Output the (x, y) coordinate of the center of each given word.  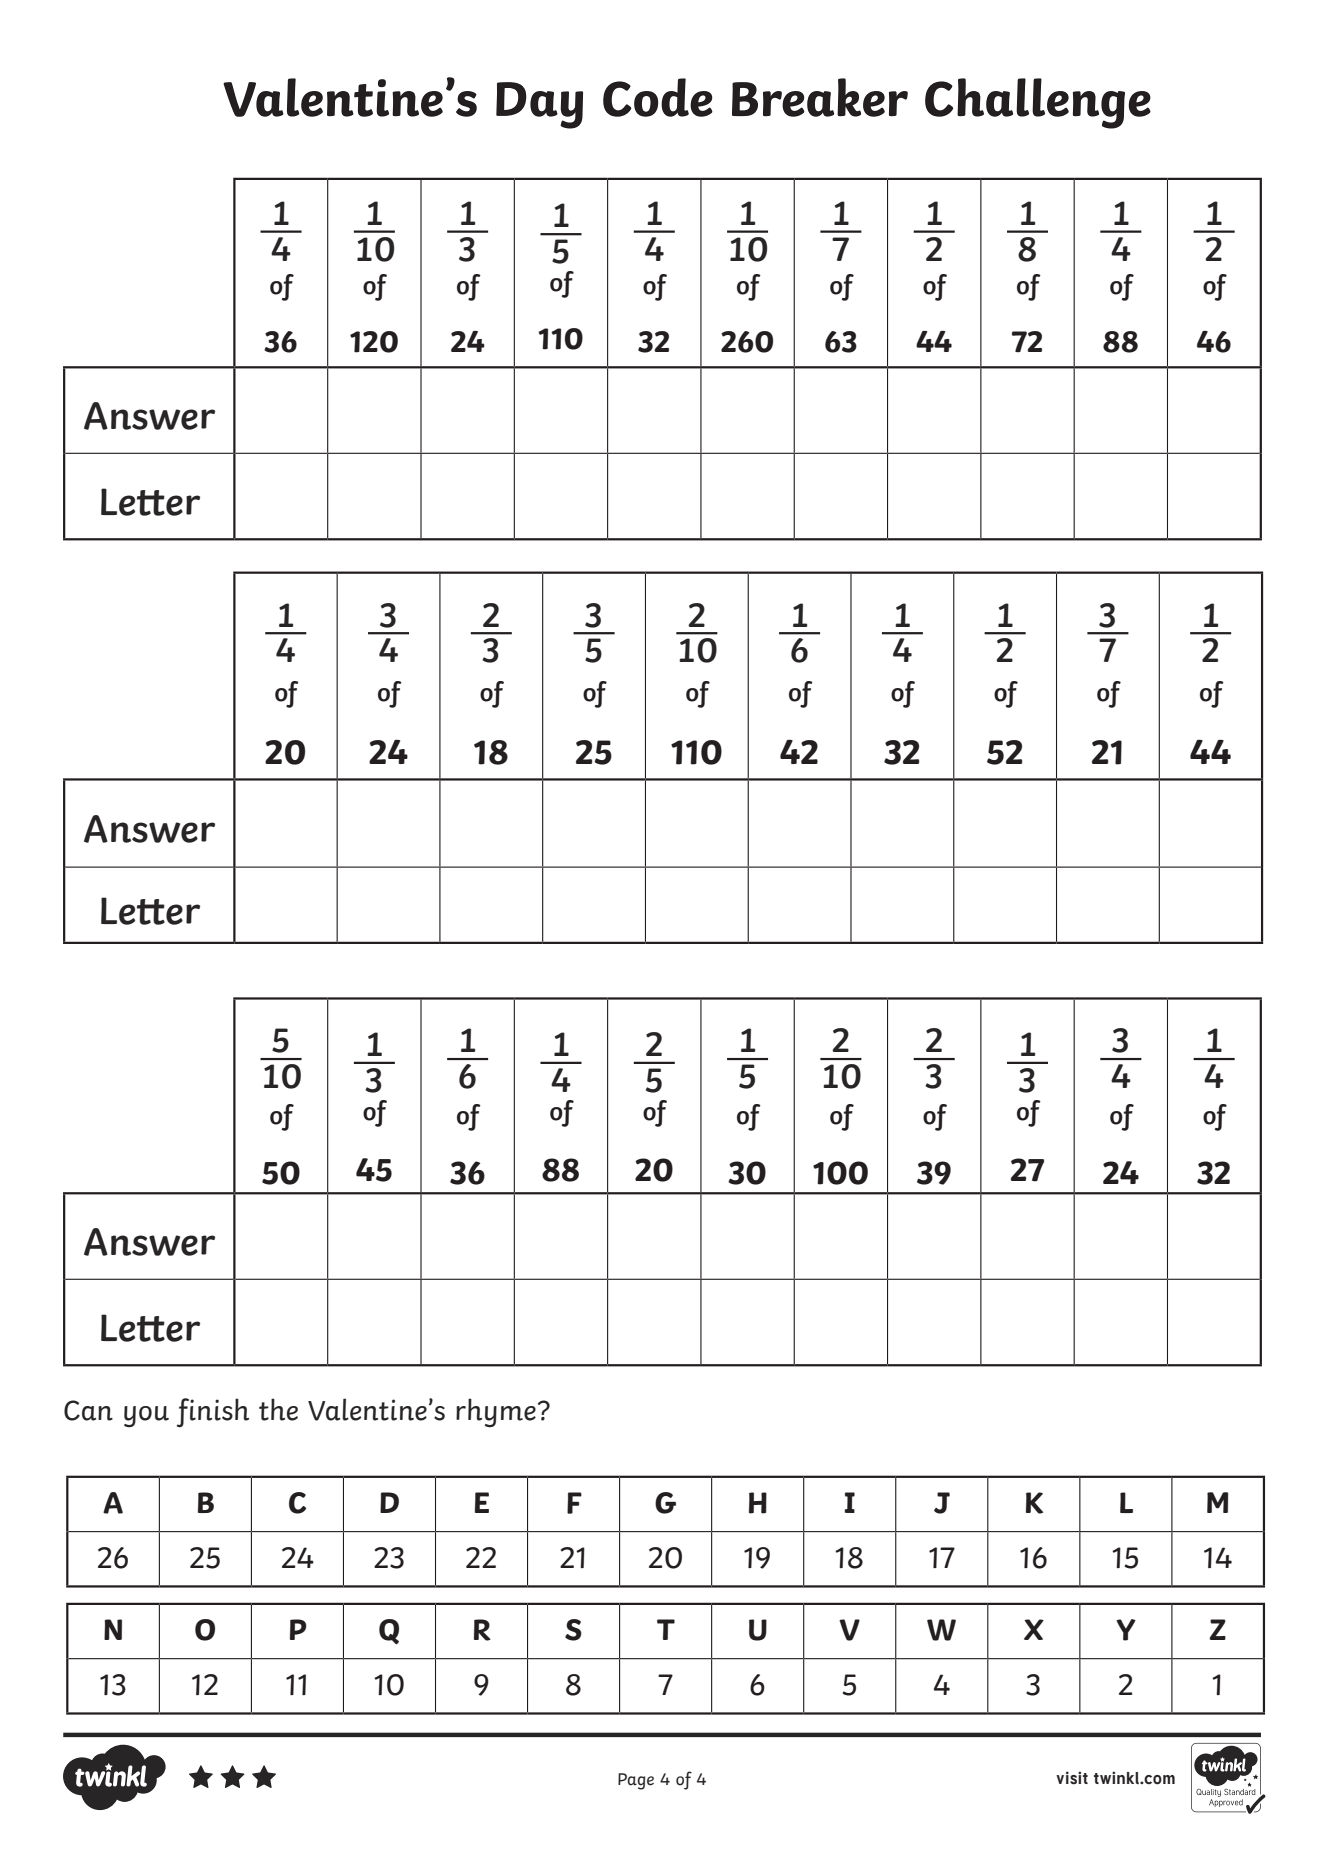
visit (1072, 1778)
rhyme (496, 1413)
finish (213, 1413)
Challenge (1038, 103)
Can (88, 1410)
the (278, 1409)
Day (539, 105)
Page (636, 1781)
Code (658, 97)
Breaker (820, 97)
